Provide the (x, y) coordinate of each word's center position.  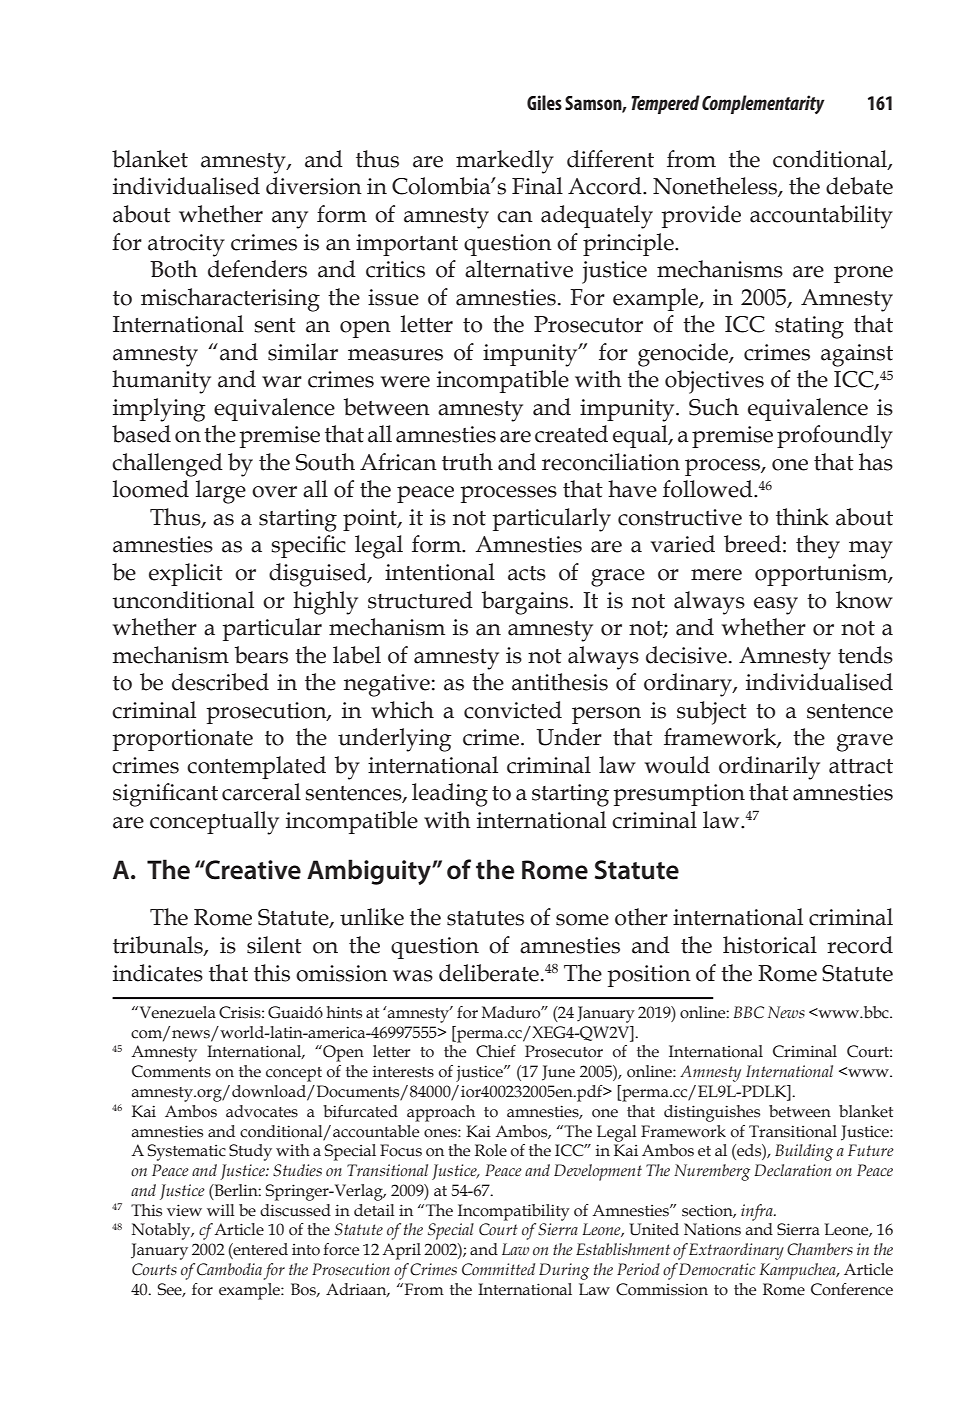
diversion (314, 186)
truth (467, 462)
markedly (505, 162)
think (802, 517)
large (221, 492)
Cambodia (229, 1269)
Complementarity (763, 104)
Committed (498, 1269)
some (582, 920)
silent (274, 945)
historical (770, 945)
